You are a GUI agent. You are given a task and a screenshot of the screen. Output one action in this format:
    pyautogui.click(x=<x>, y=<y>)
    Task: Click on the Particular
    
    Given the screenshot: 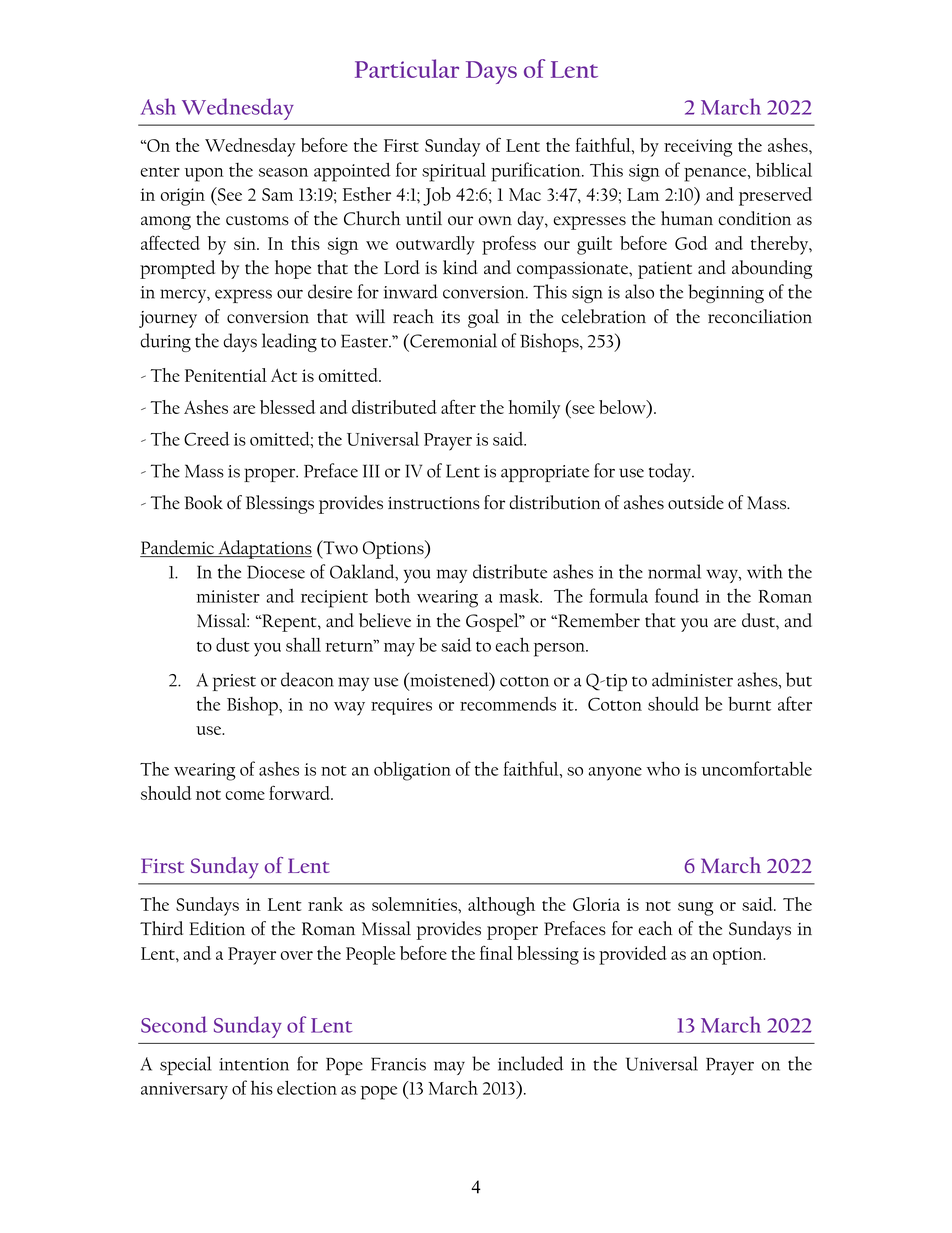 What is the action you would take?
    pyautogui.click(x=407, y=68)
